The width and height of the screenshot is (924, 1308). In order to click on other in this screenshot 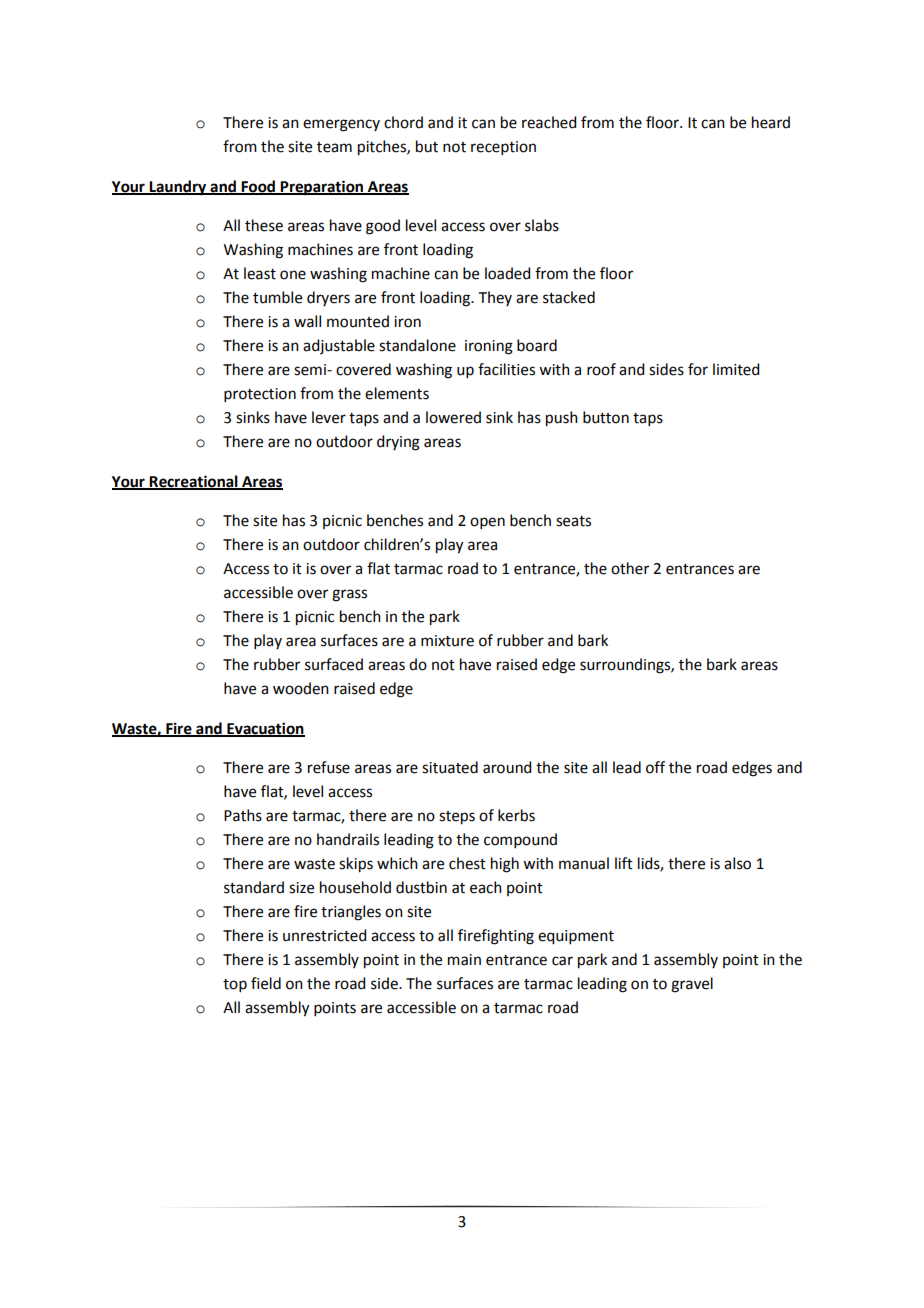, I will do `click(630, 568)`.
